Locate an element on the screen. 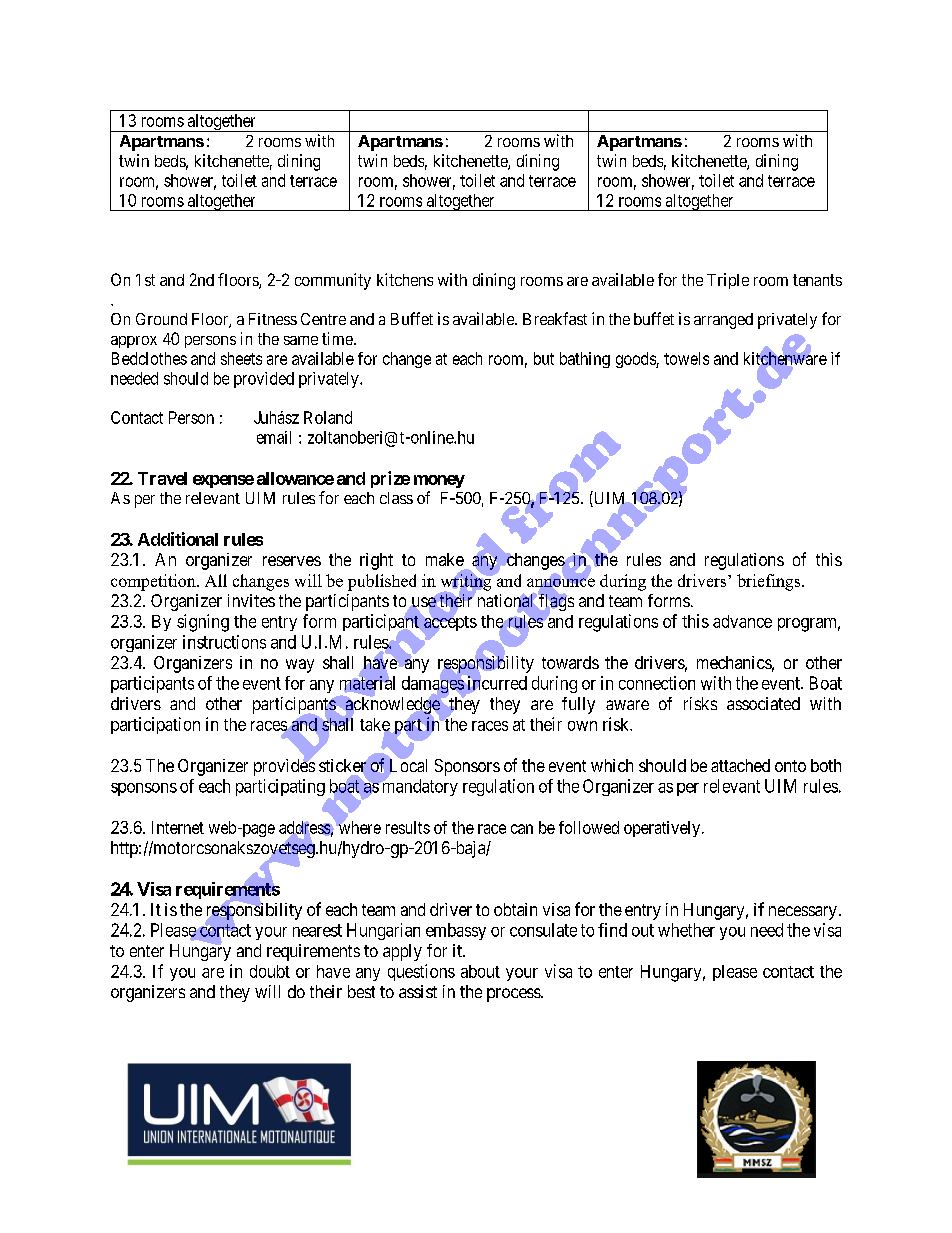  about is located at coordinates (480, 971).
